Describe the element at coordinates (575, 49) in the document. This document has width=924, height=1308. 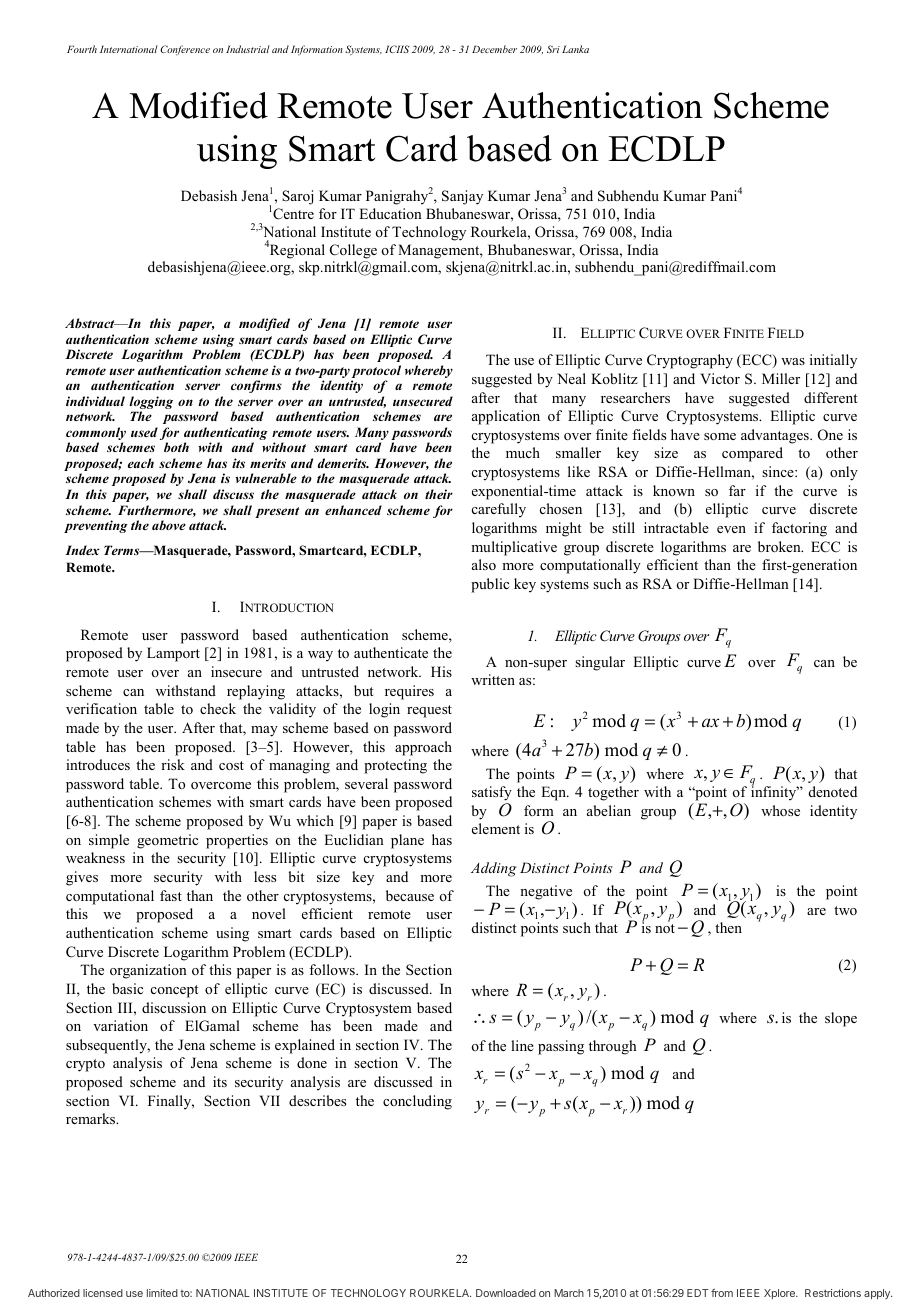
I see `Lanka` at that location.
